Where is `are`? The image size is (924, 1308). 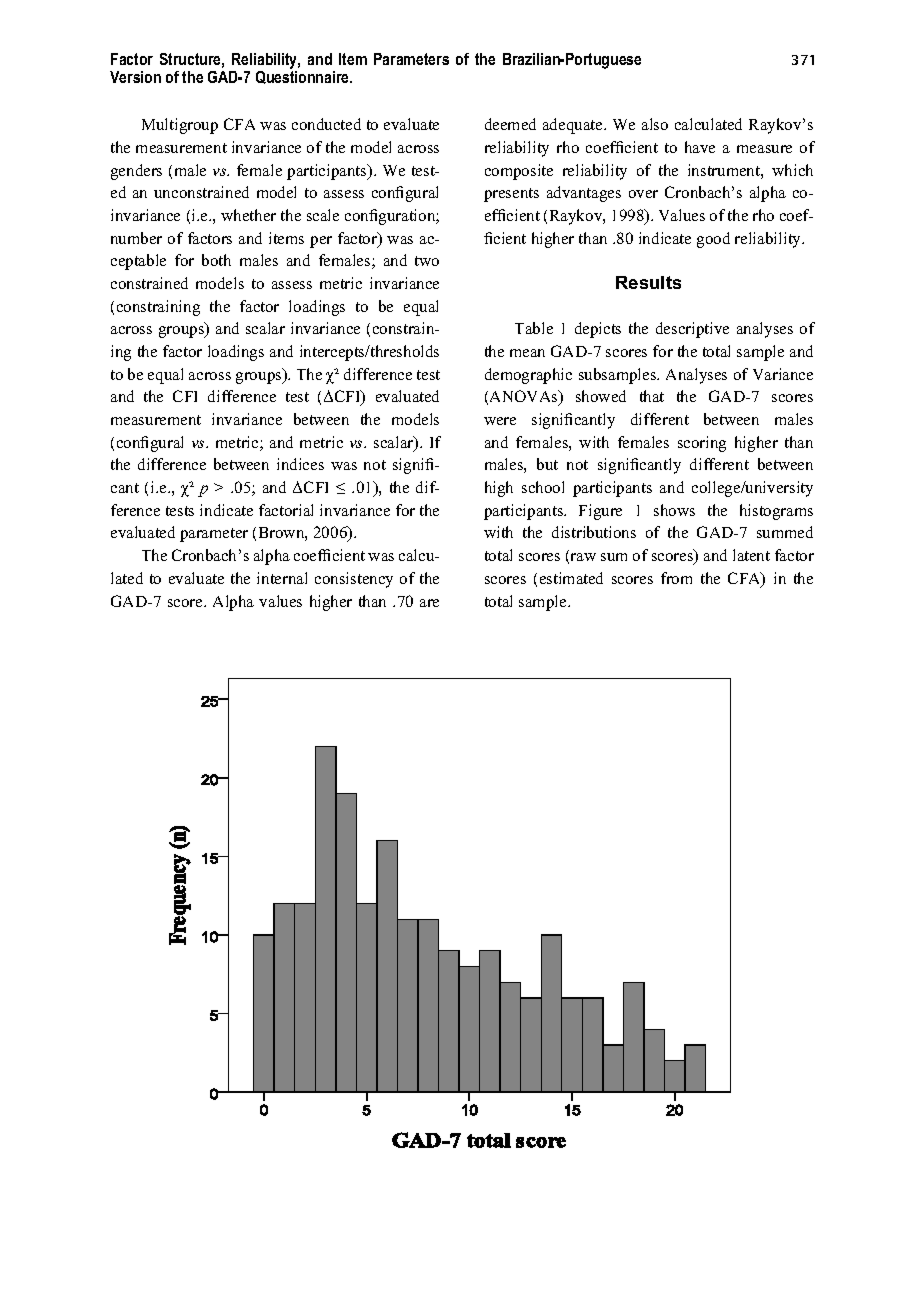 are is located at coordinates (429, 603).
